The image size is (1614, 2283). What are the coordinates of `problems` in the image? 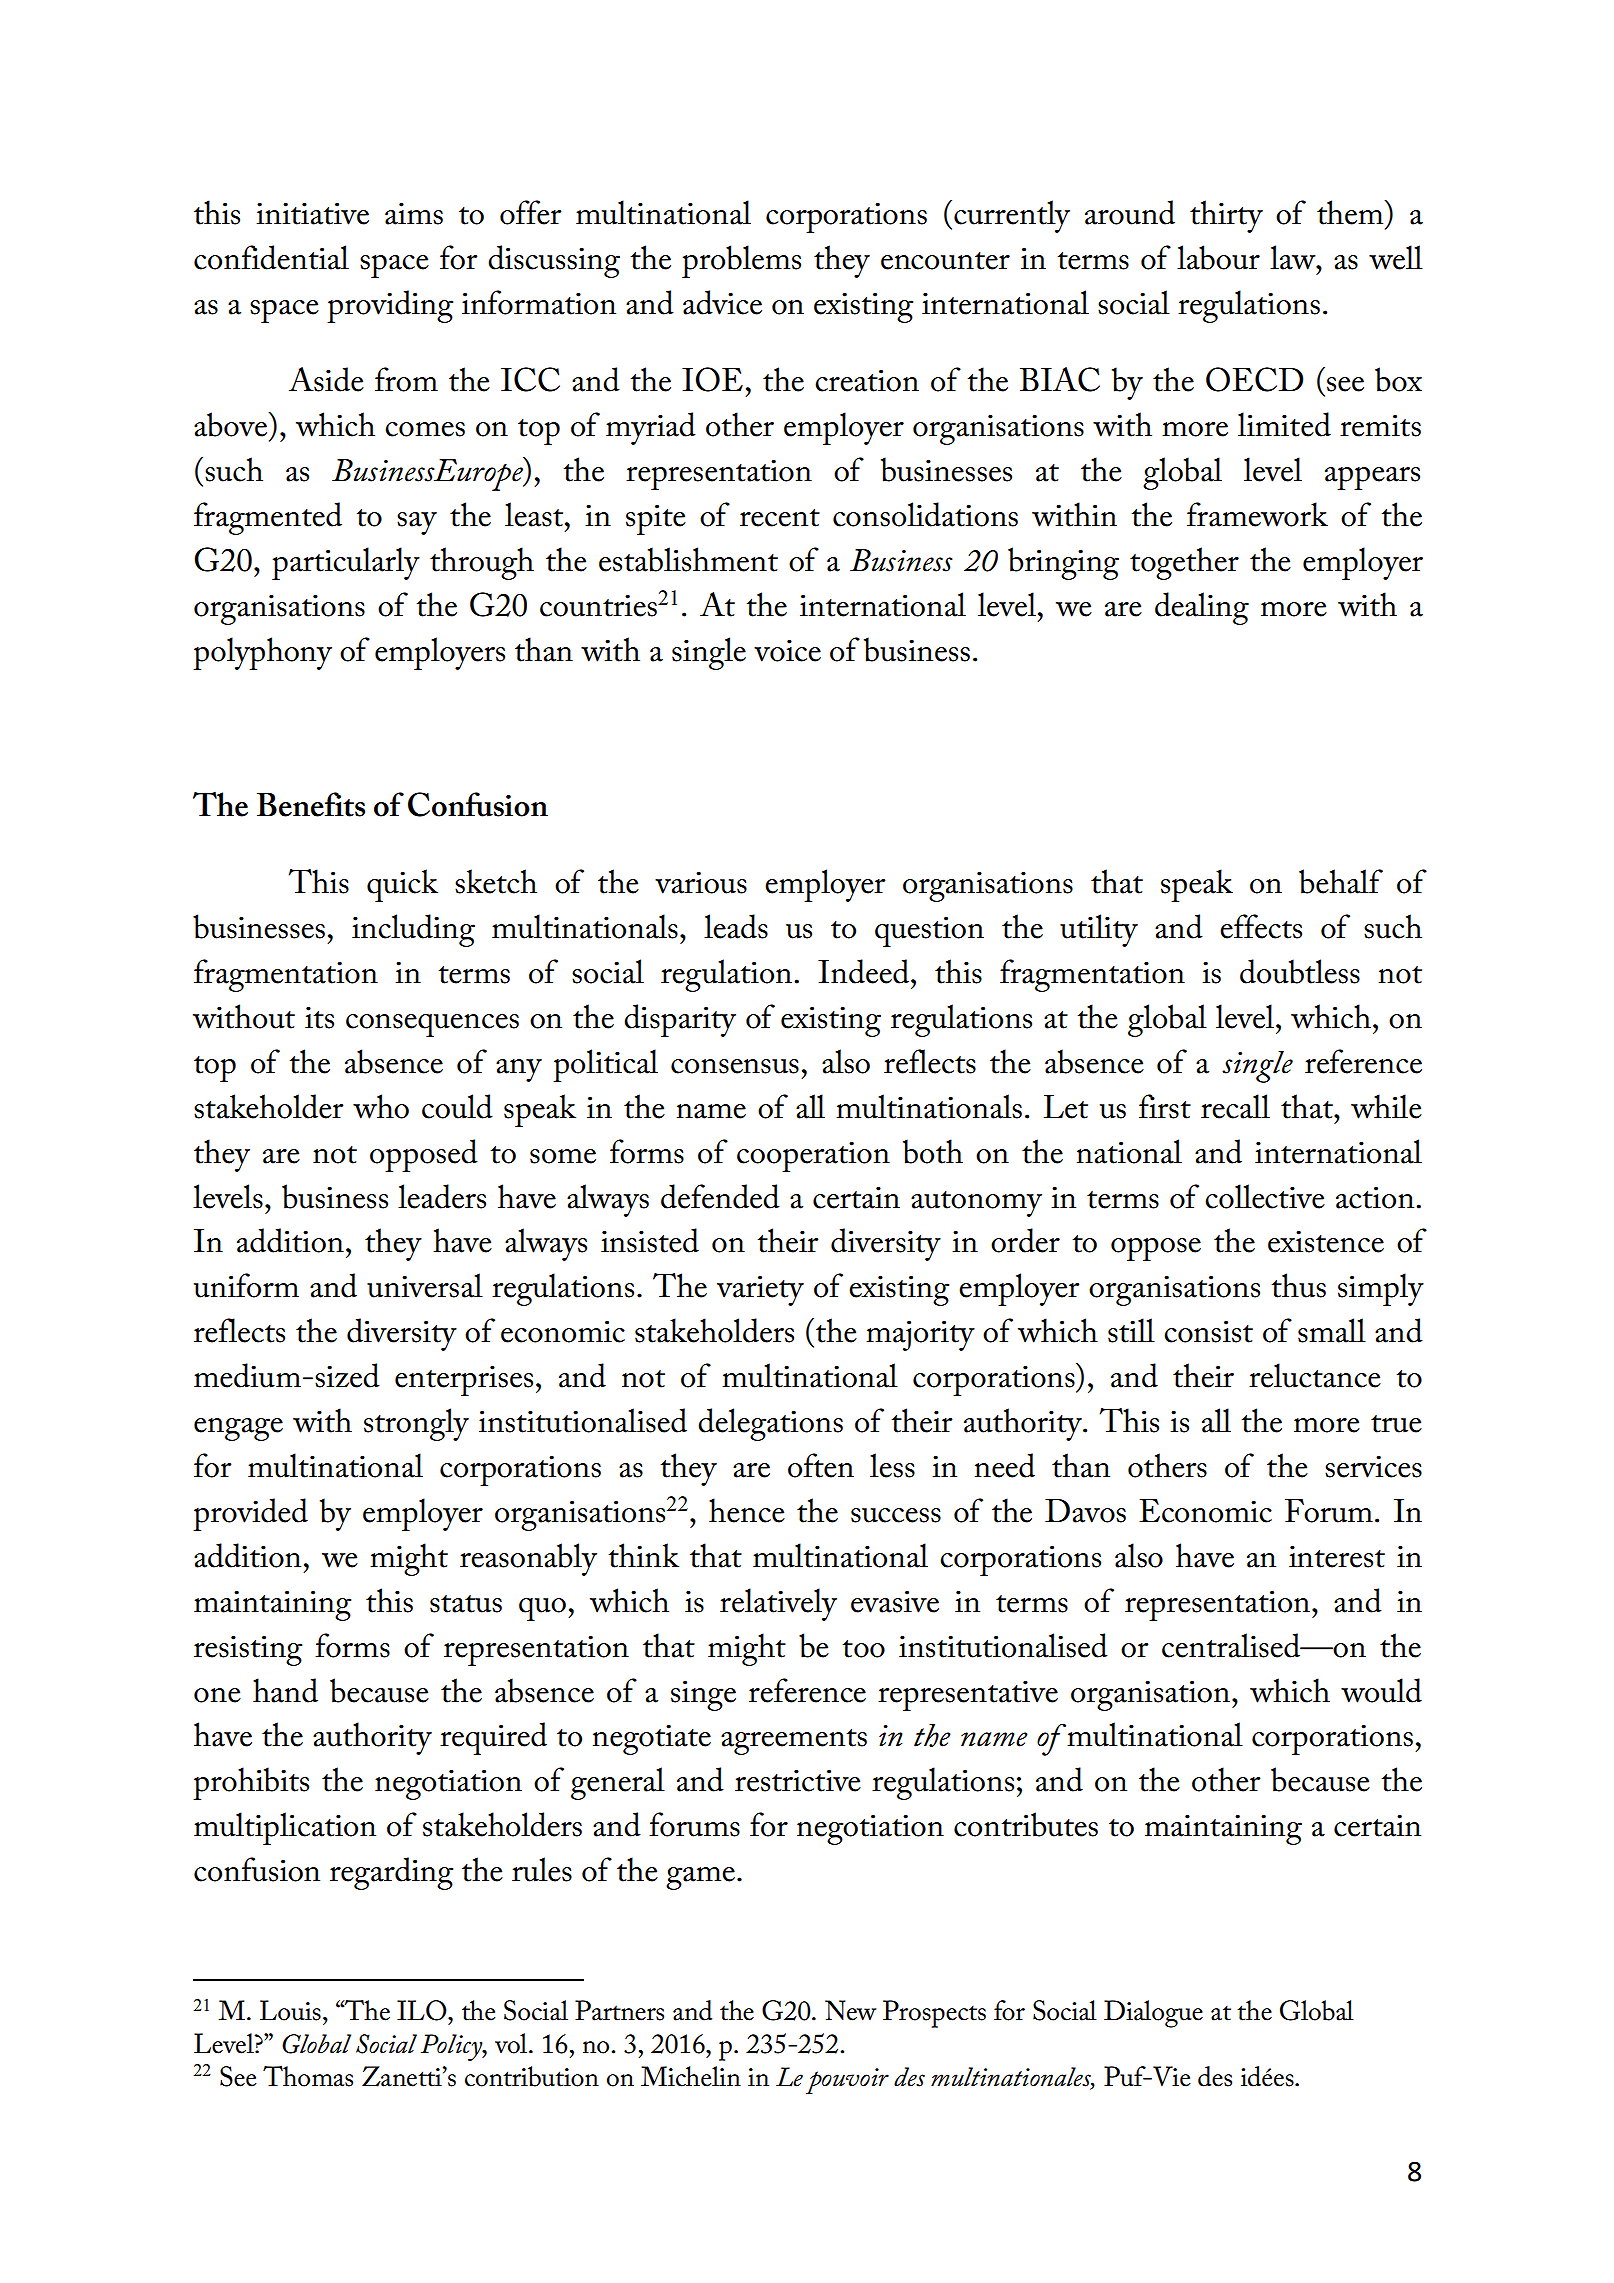 It's located at (741, 261).
